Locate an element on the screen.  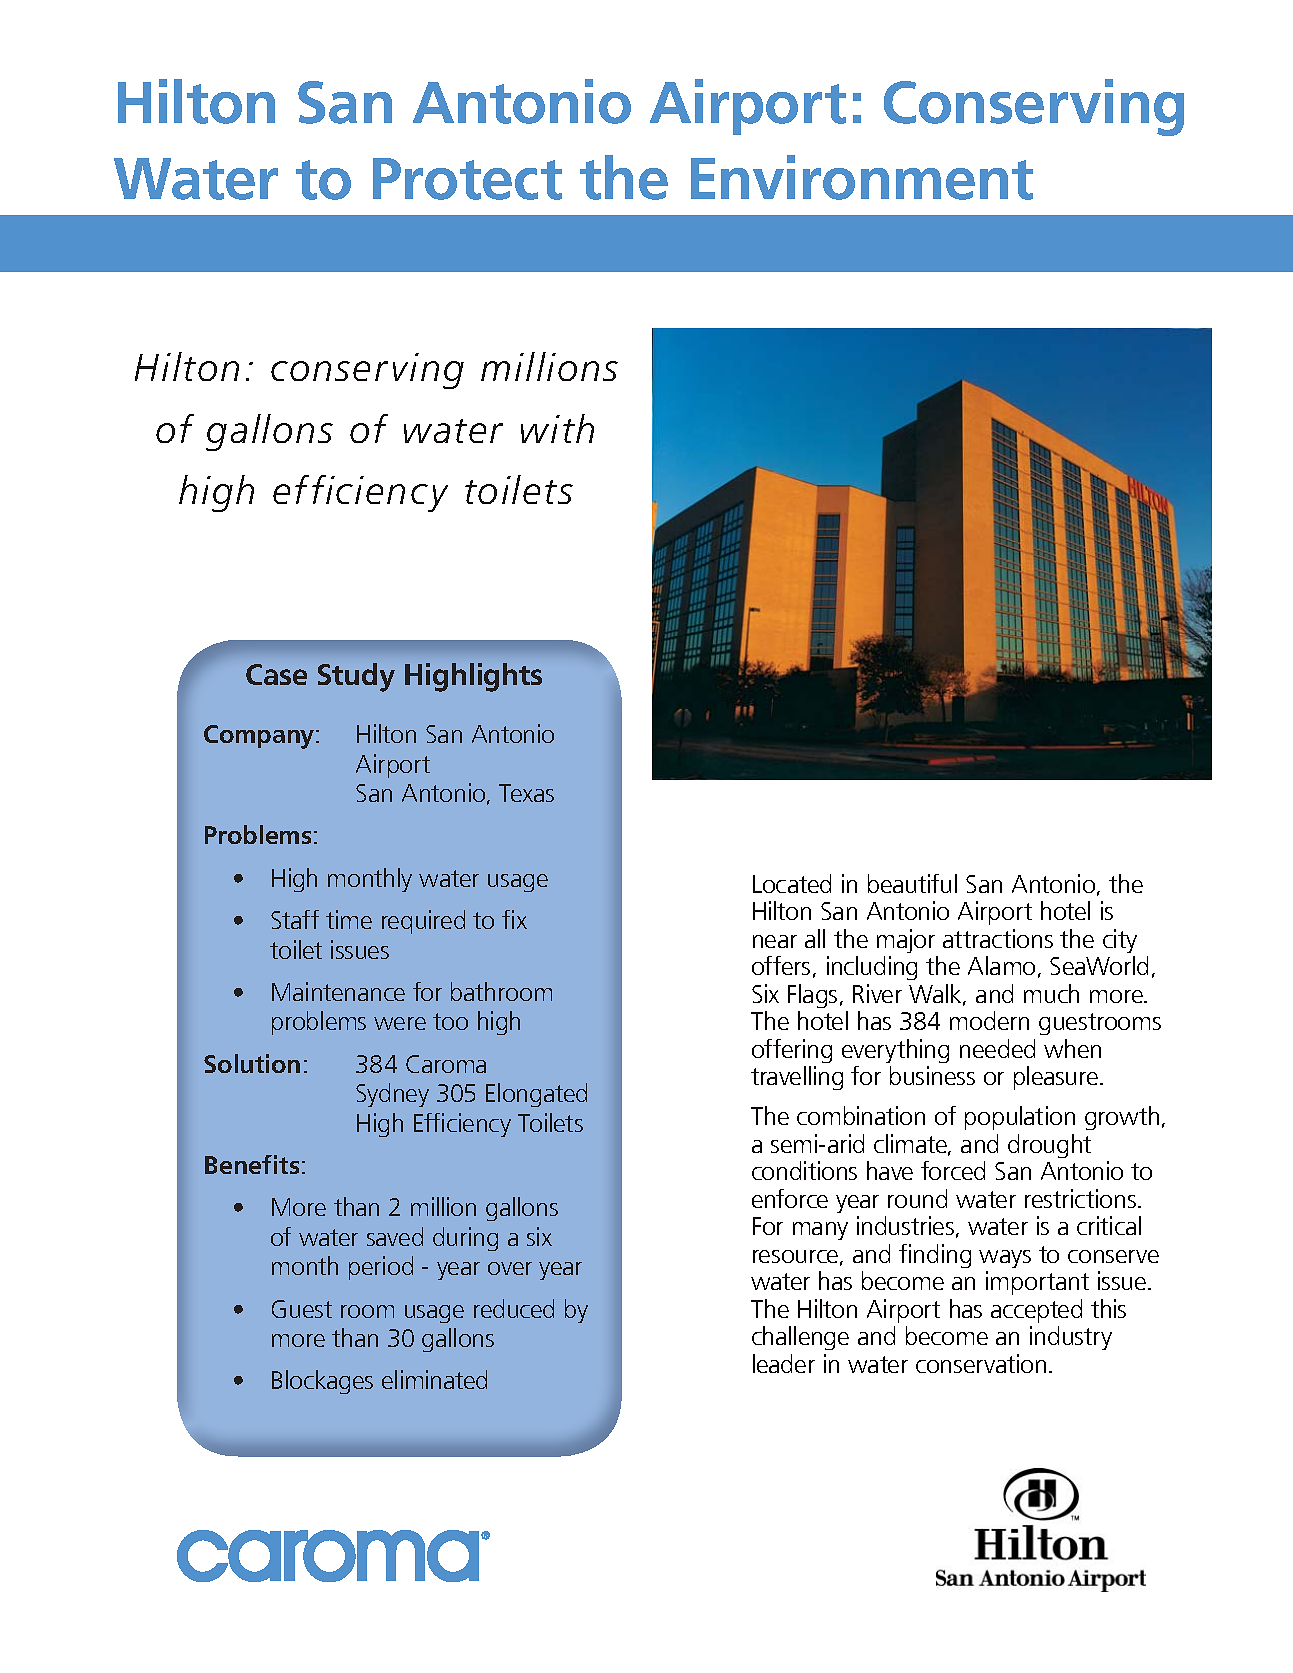
Maintenance is located at coordinates (338, 991).
